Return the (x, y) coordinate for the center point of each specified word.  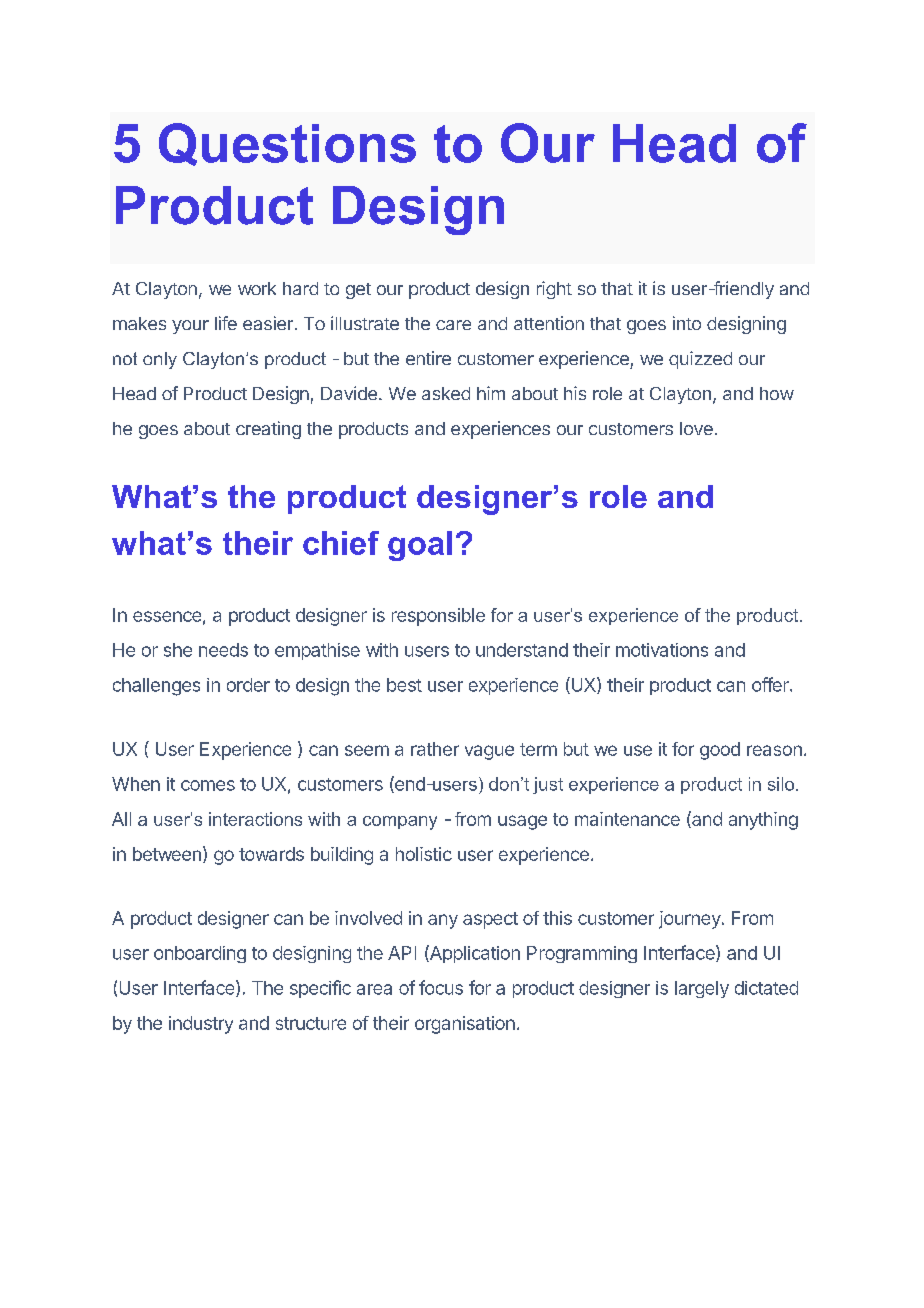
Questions (287, 144)
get (358, 291)
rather (435, 749)
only (160, 360)
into (687, 323)
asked (446, 393)
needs (223, 650)
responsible (438, 617)
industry (201, 1025)
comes (208, 785)
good (720, 751)
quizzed (700, 360)
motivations (662, 650)
